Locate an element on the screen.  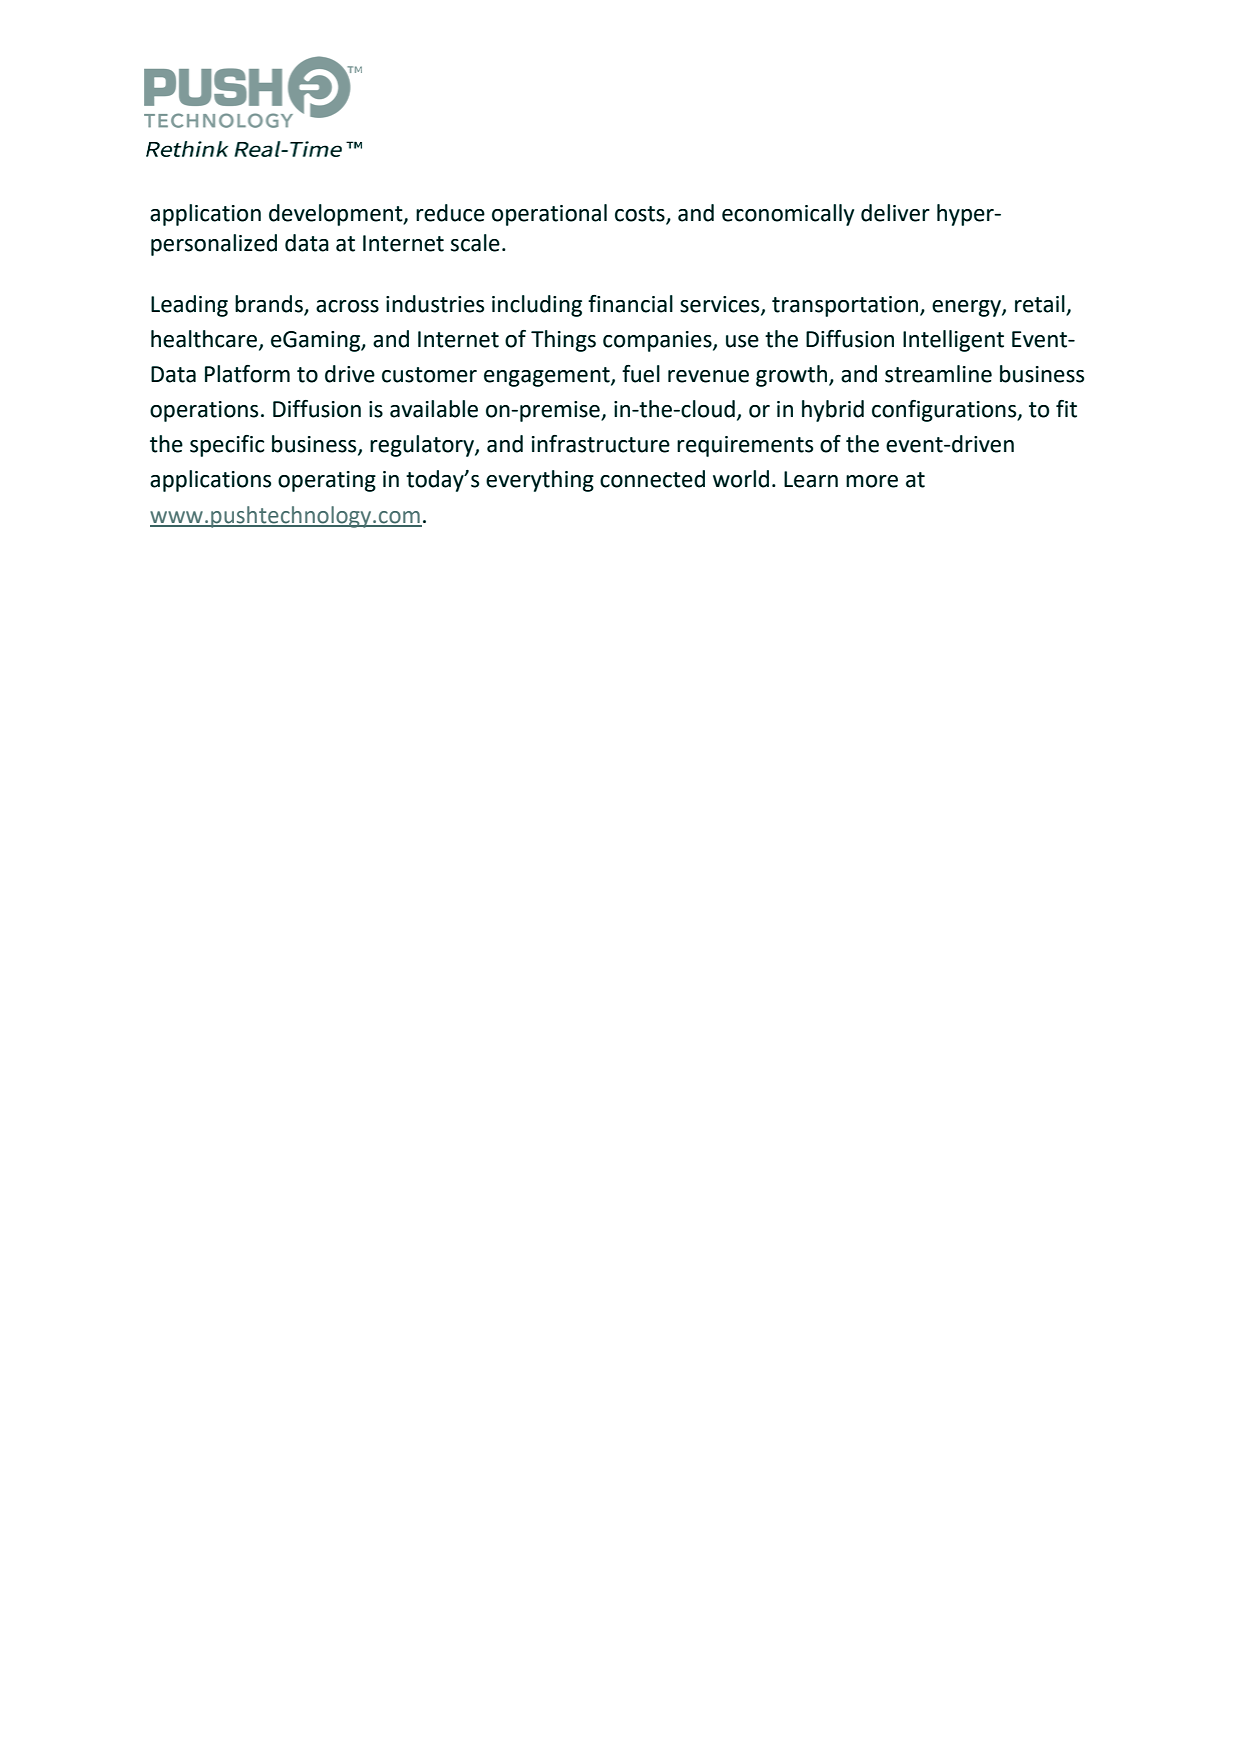
streamline is located at coordinates (938, 374).
